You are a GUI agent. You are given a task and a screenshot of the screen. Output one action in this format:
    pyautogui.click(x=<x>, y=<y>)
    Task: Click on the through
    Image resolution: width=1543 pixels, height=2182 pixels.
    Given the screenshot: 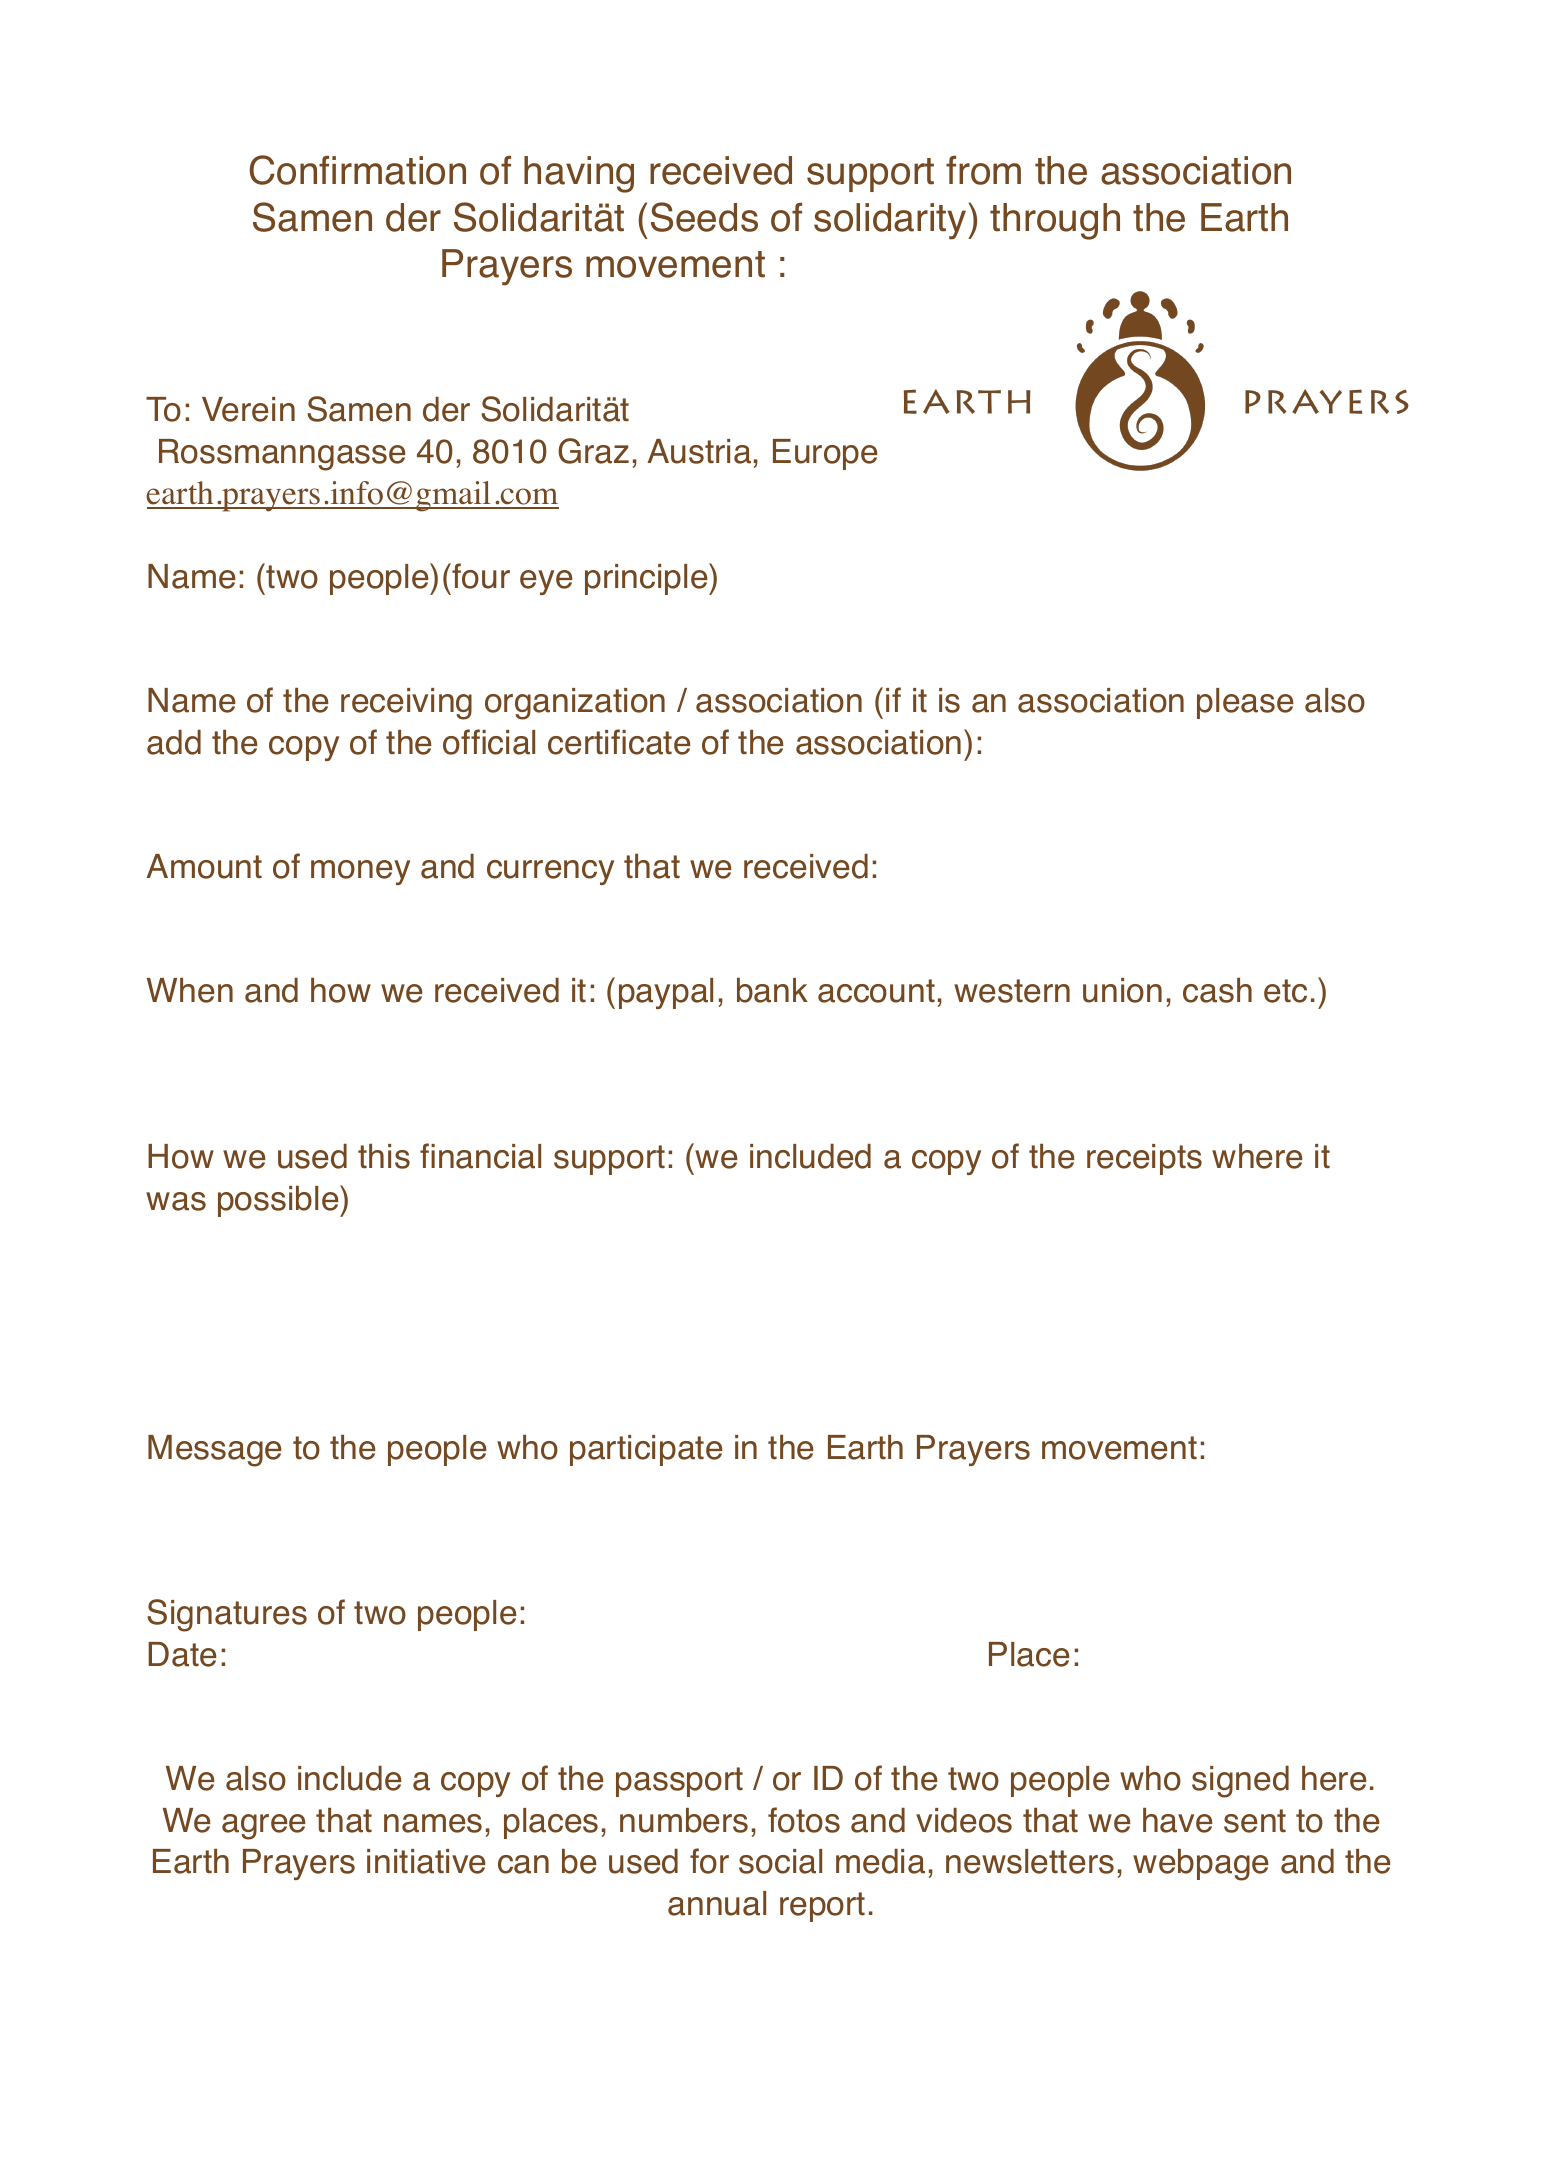 What is the action you would take?
    pyautogui.click(x=1055, y=221)
